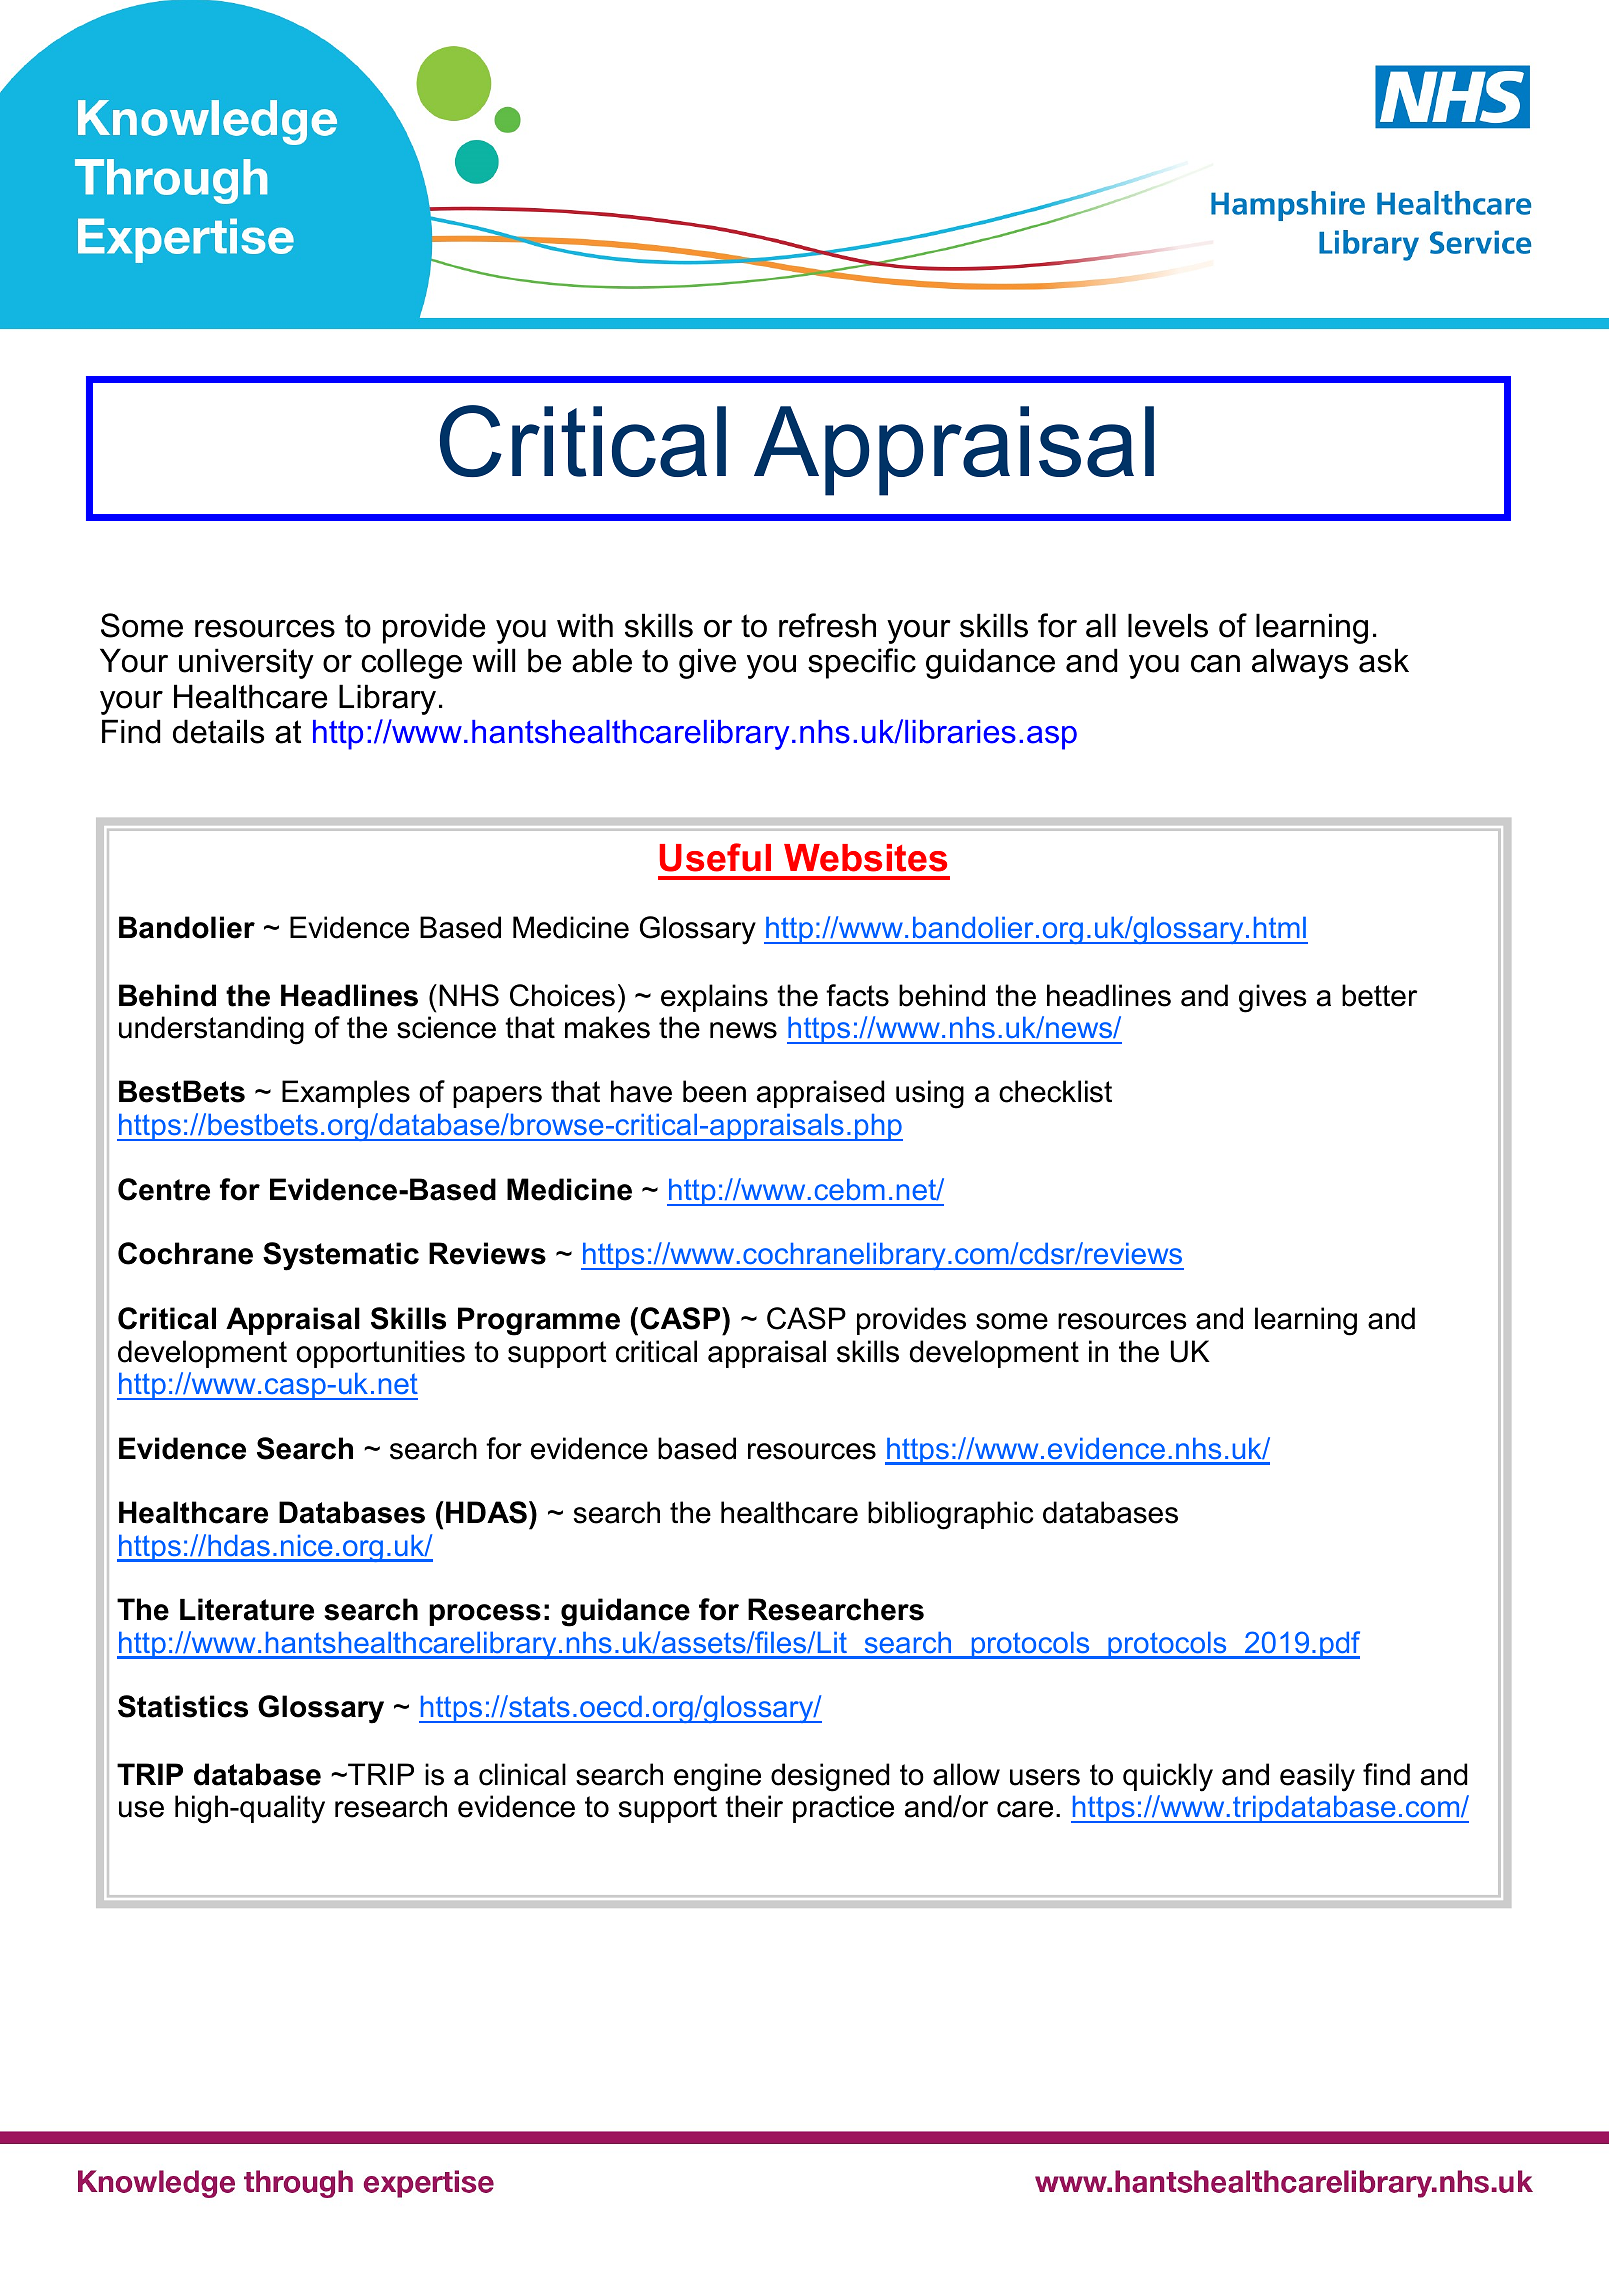  What do you see at coordinates (539, 1321) in the screenshot?
I see `Programme` at bounding box center [539, 1321].
